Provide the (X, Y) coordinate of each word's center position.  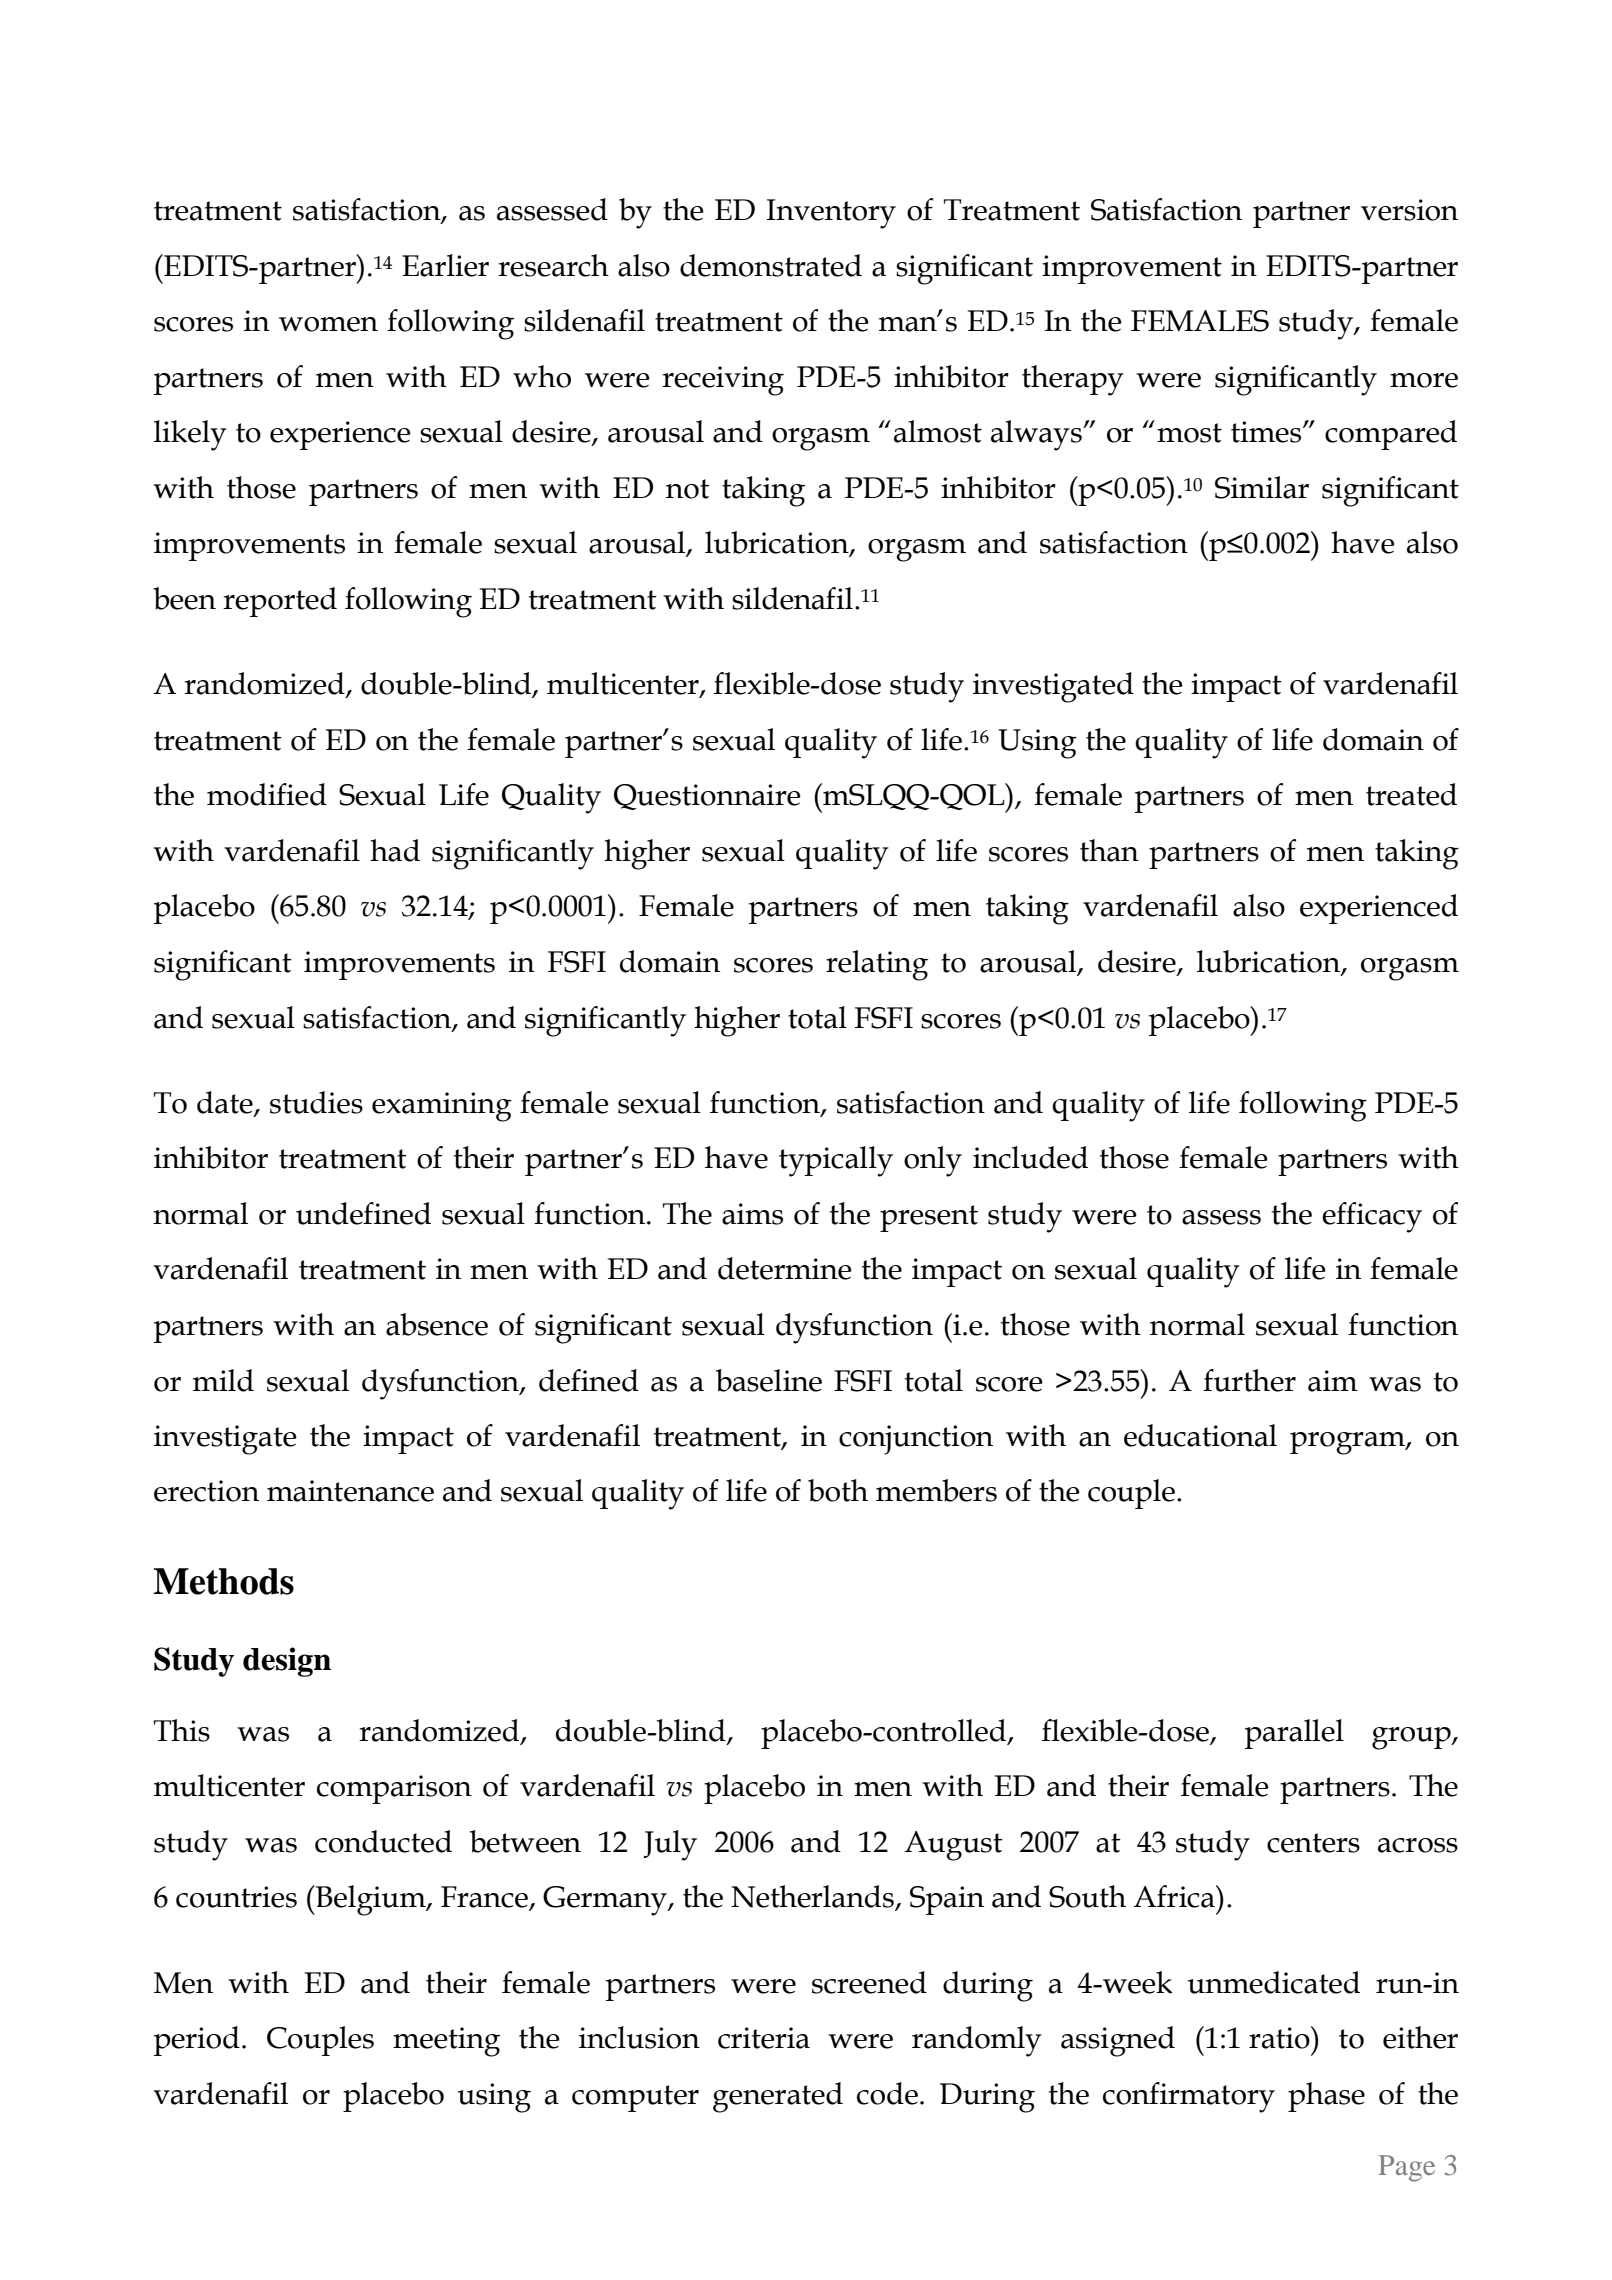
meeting (446, 2042)
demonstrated (771, 265)
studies (316, 1102)
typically (836, 1161)
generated (778, 2097)
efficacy (1372, 1217)
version (1409, 210)
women (328, 324)
